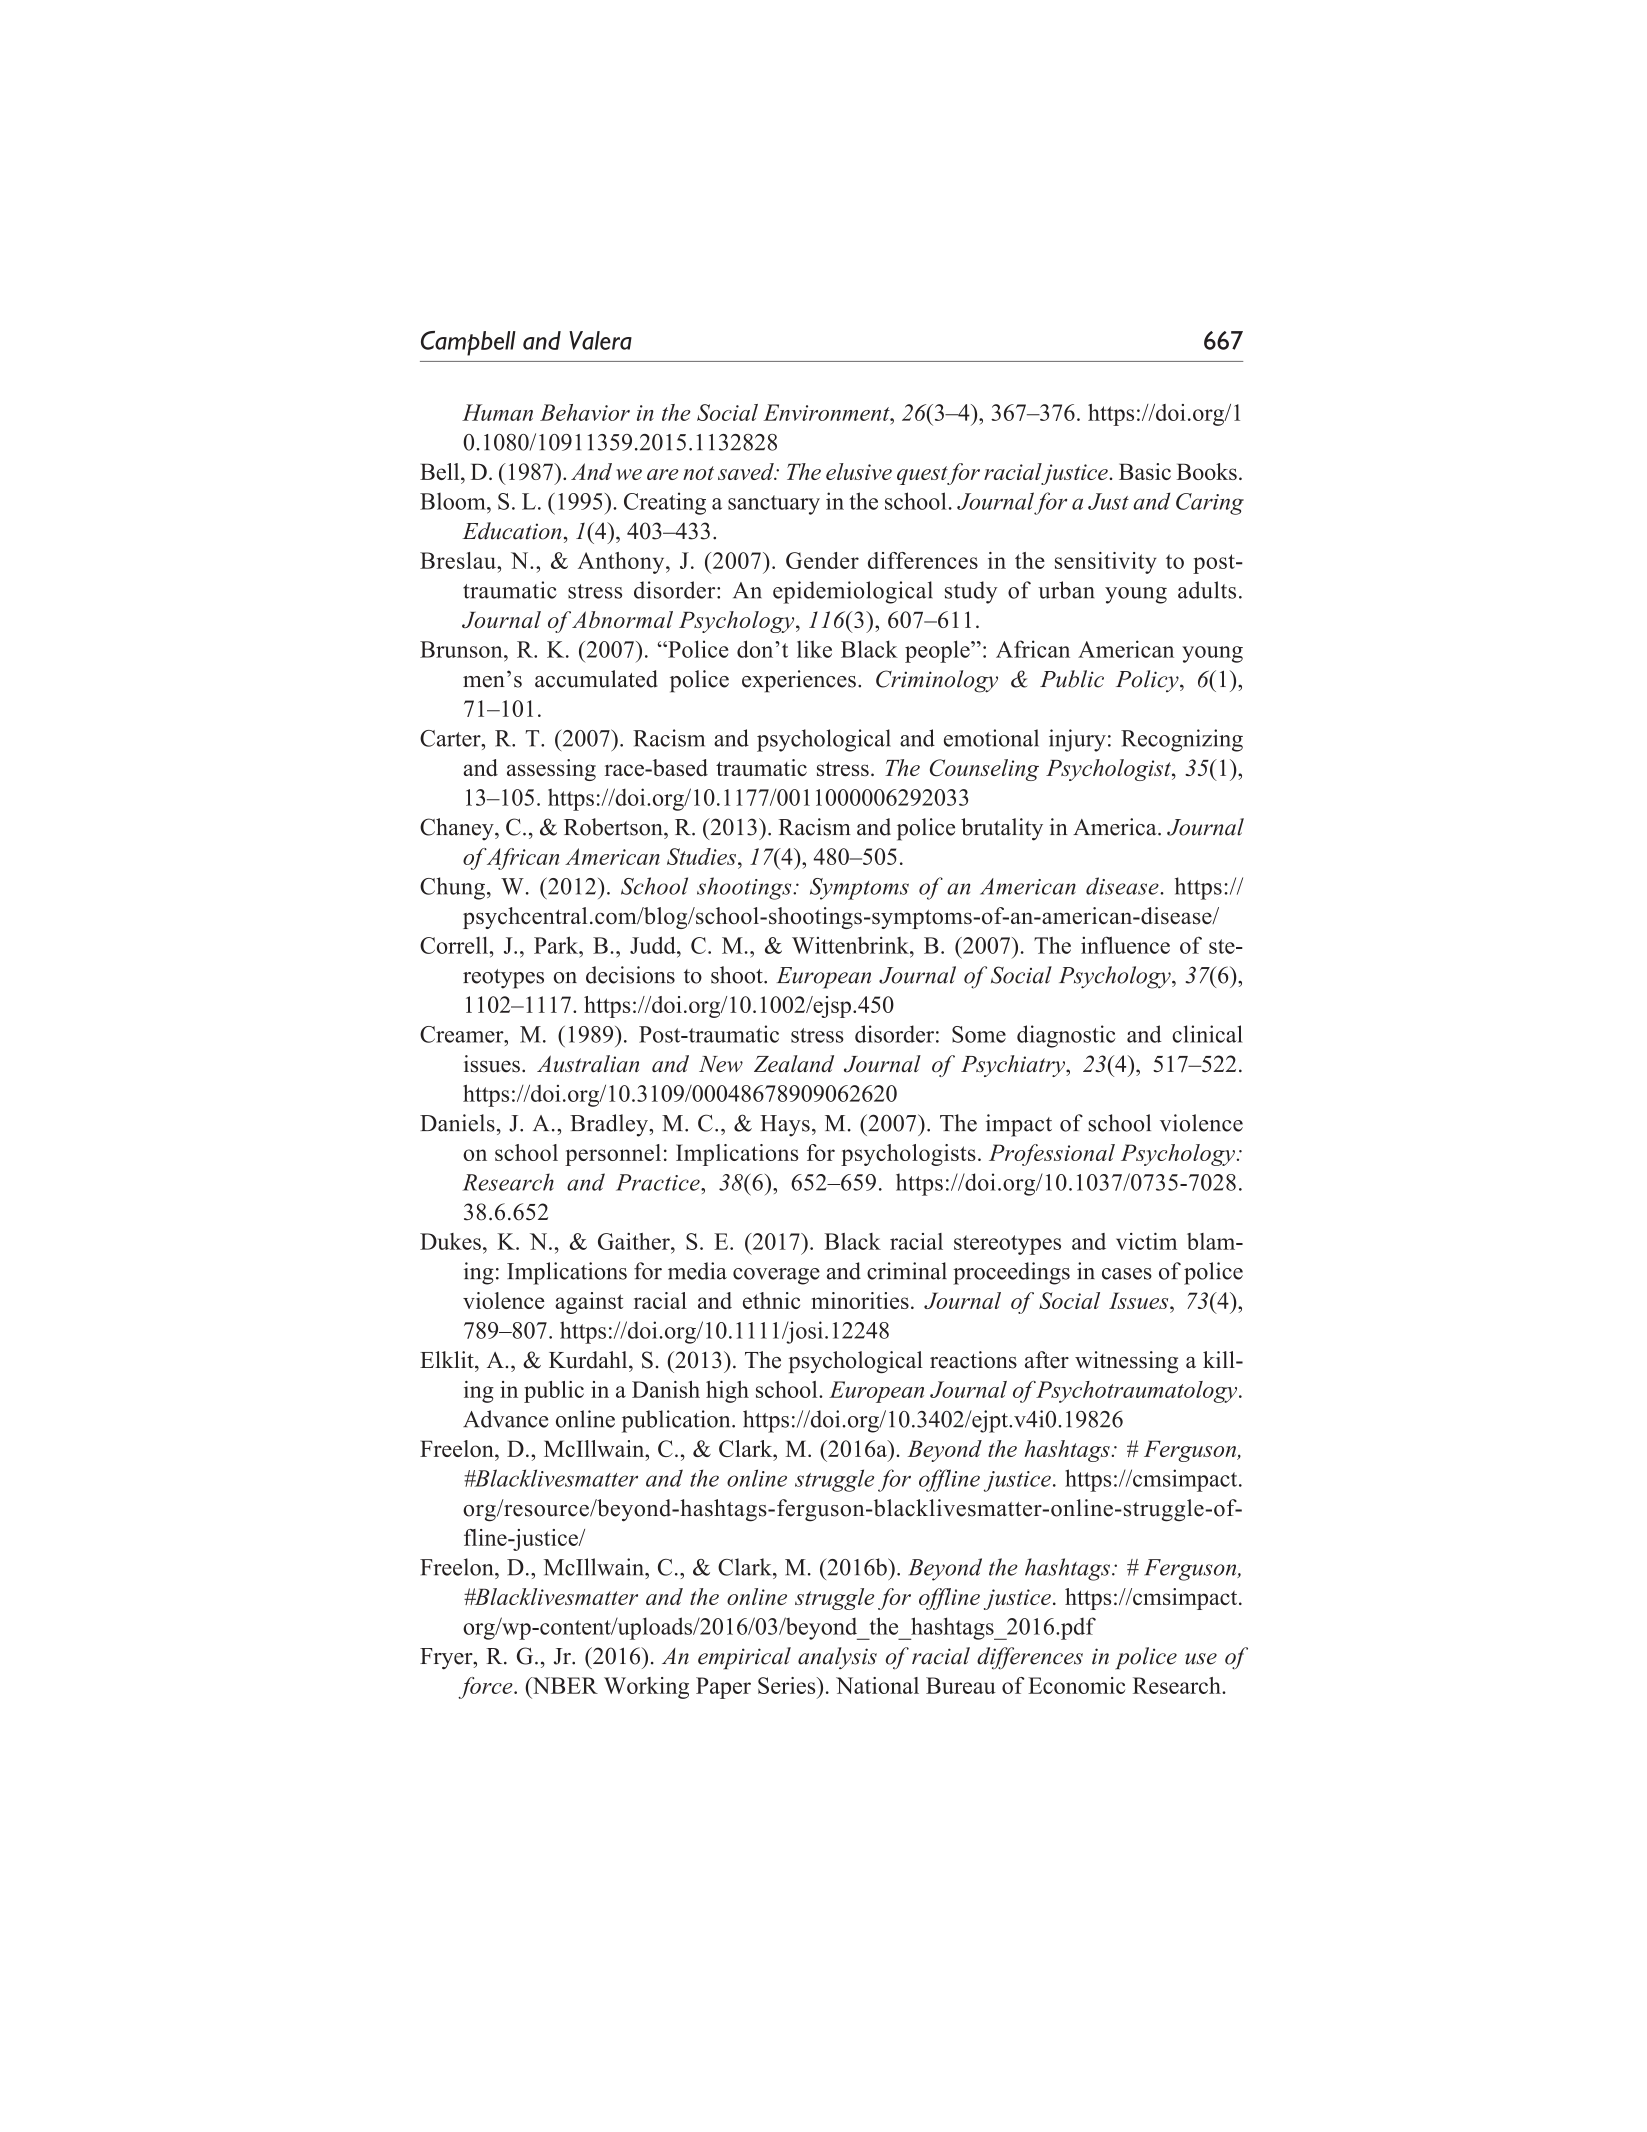 This page has height=2132, width=1647. Describe the element at coordinates (1145, 471) in the page. I see `Basic` at that location.
